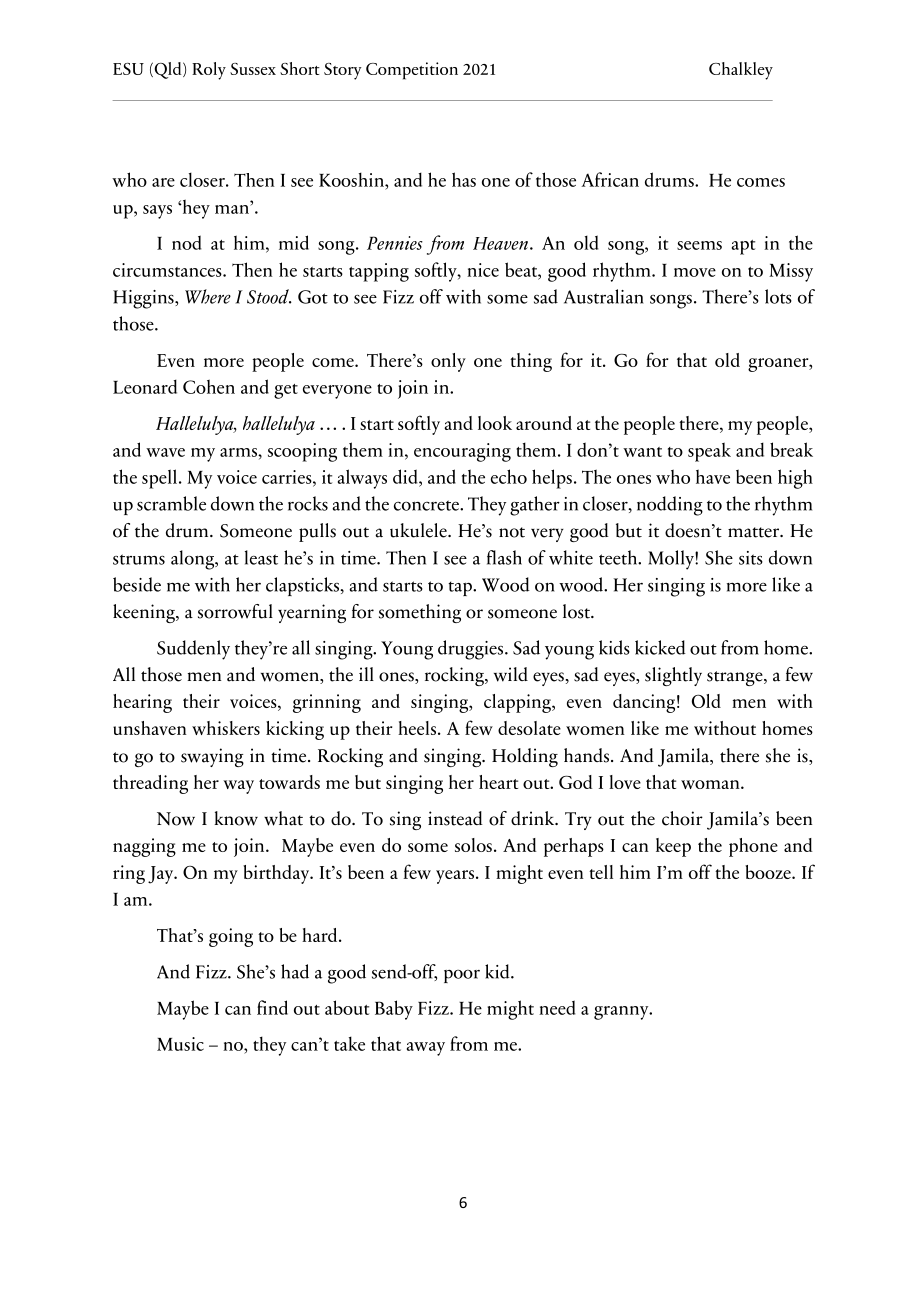 The height and width of the screenshot is (1308, 924). I want to click on Roly, so click(209, 71).
